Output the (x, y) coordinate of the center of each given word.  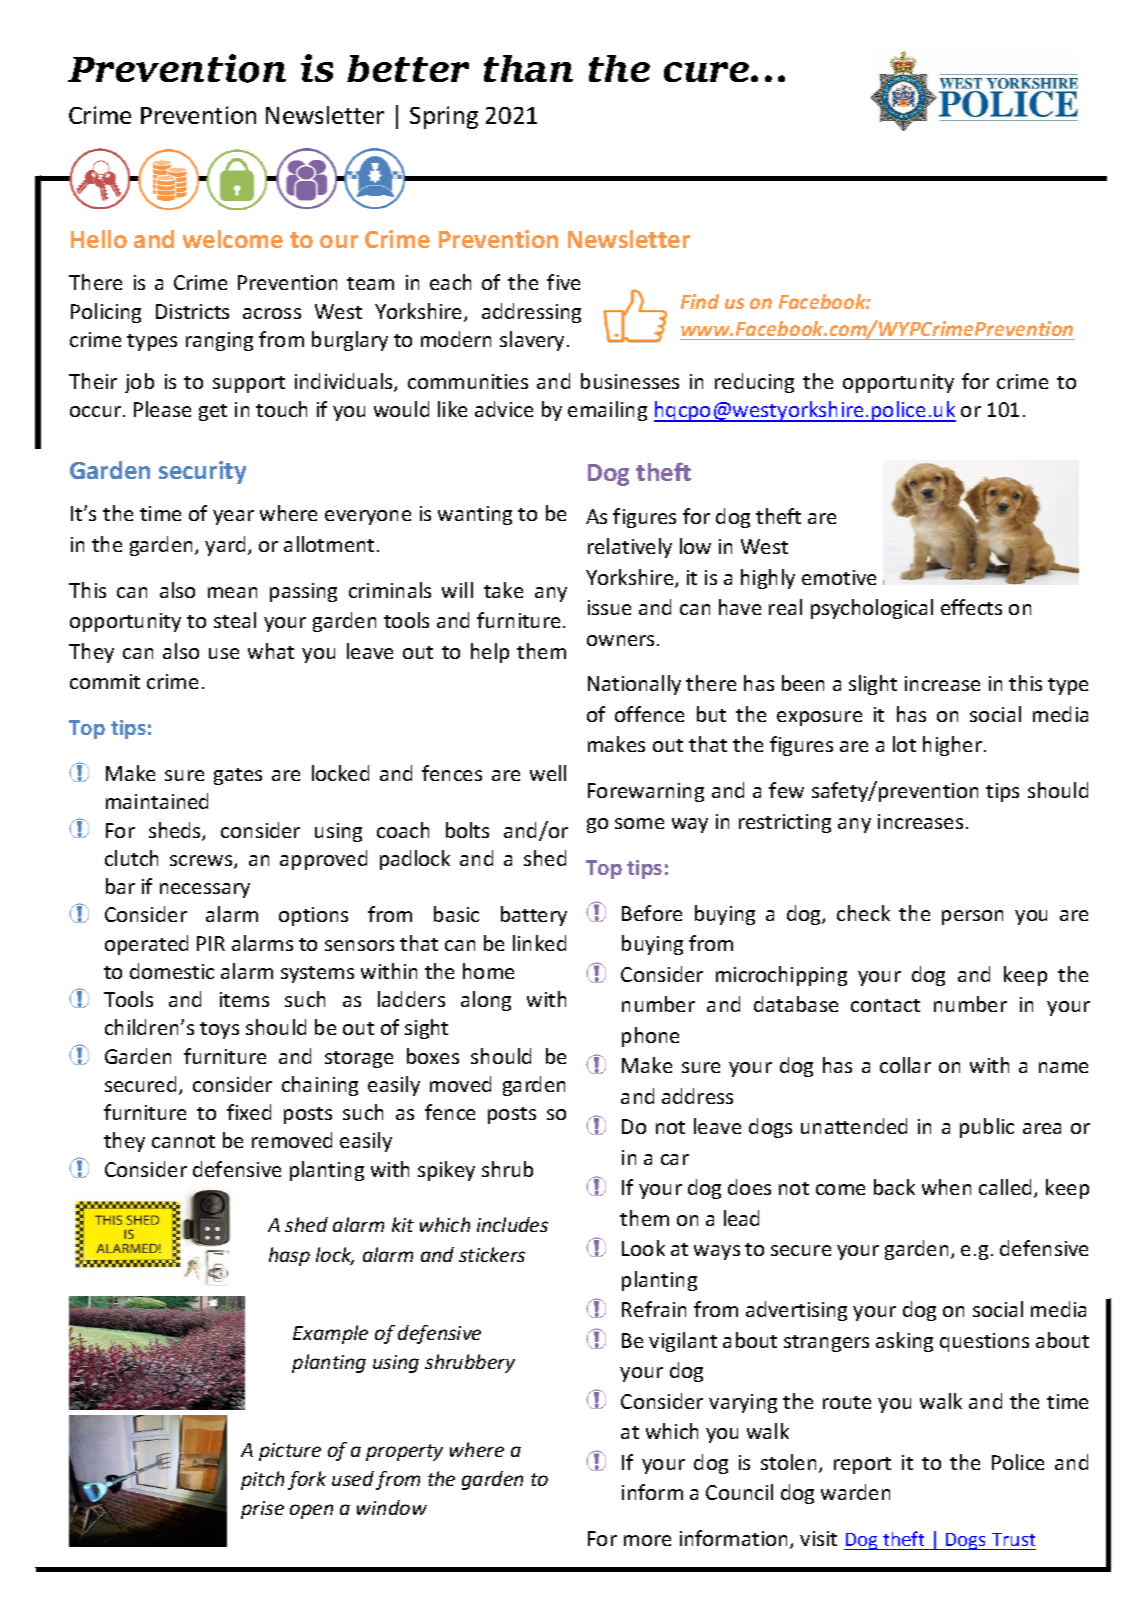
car (675, 1159)
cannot (183, 1141)
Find (700, 301)
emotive (839, 577)
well (548, 773)
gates (238, 776)
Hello (99, 239)
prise (262, 1510)
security (202, 472)
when (946, 1187)
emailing (607, 411)
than (528, 68)
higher (952, 746)
